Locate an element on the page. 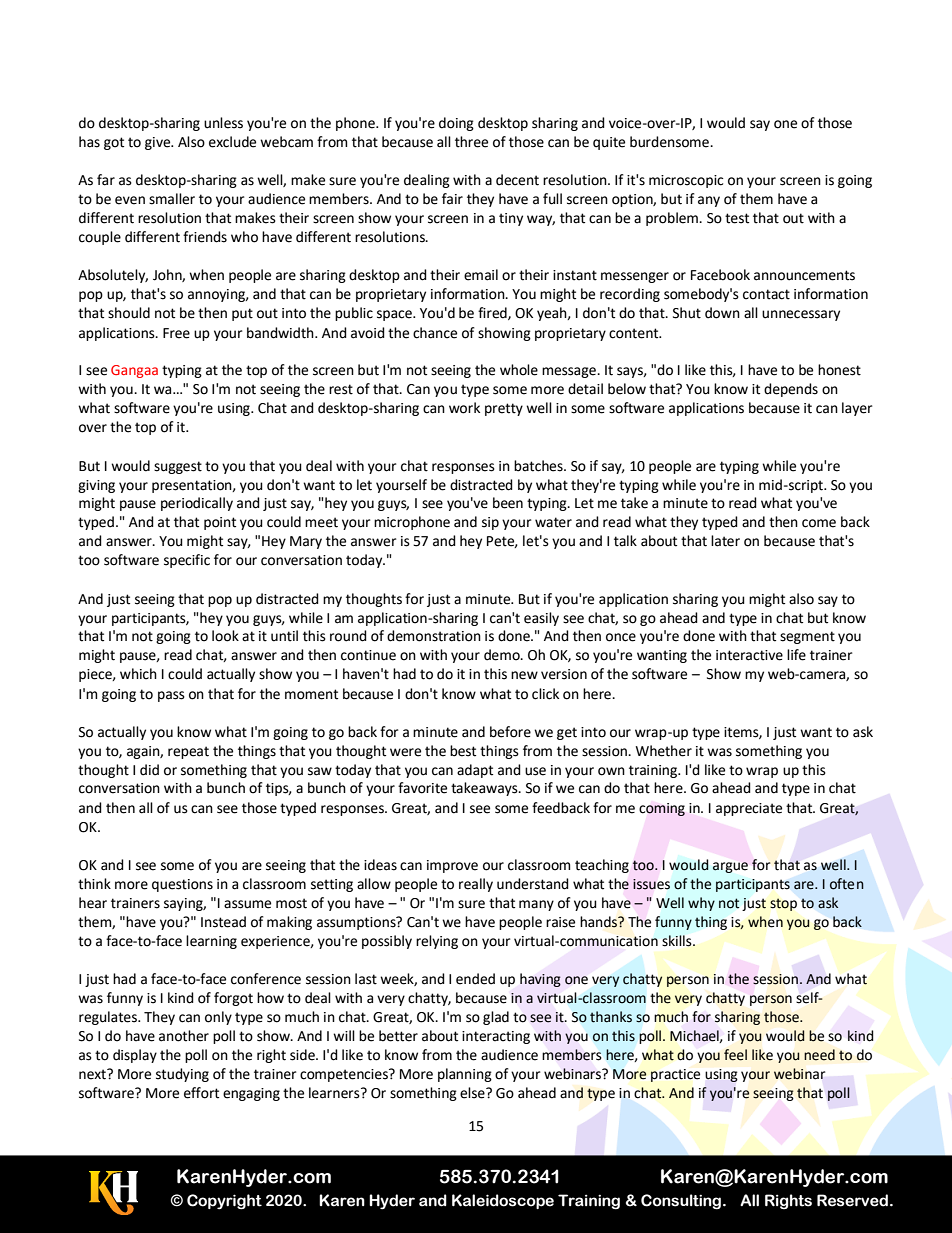 This page has height=1233, width=952. microscopic is located at coordinates (686, 181).
